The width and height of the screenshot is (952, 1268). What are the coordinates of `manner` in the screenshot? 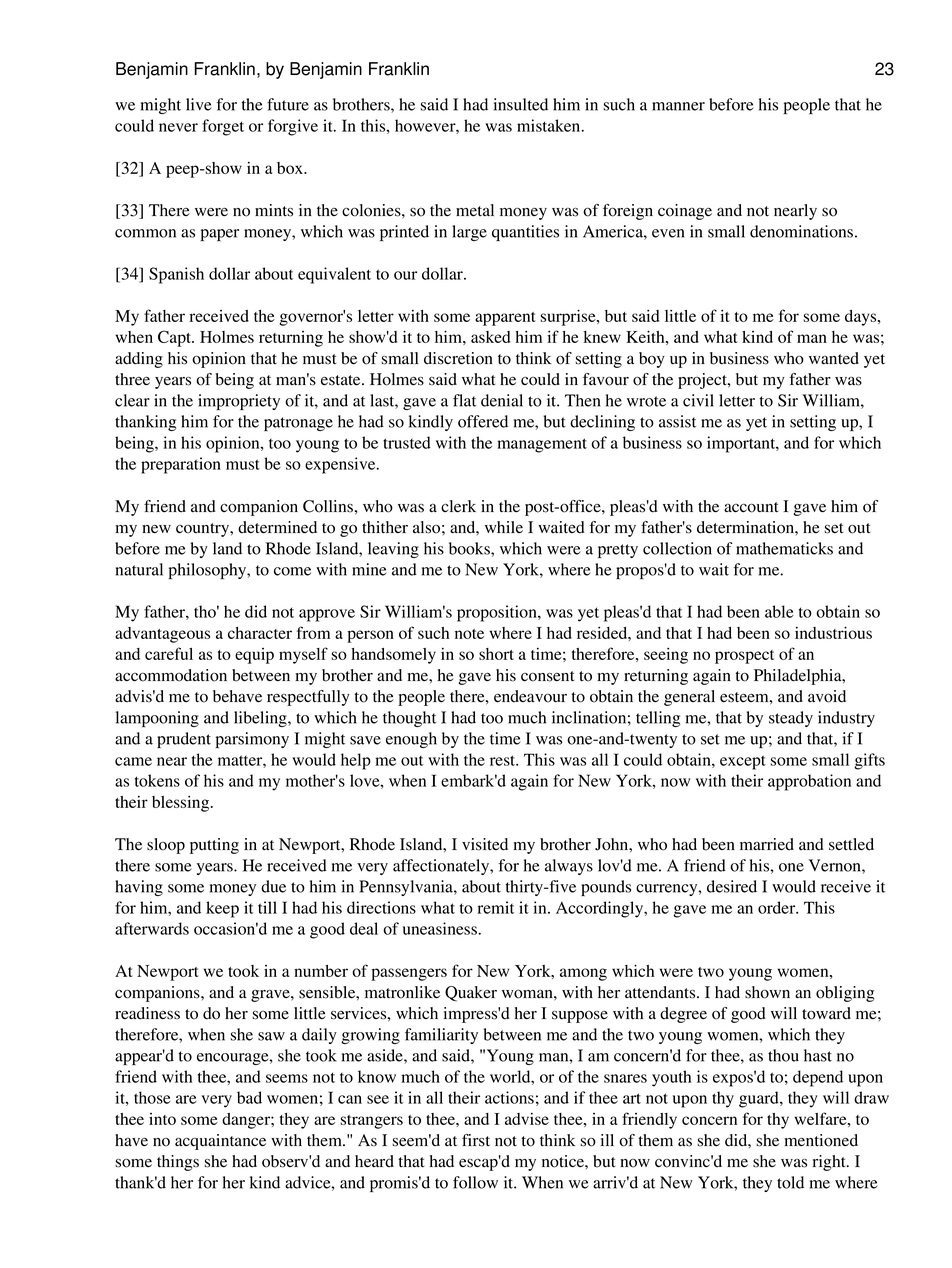 It's located at (678, 106).
